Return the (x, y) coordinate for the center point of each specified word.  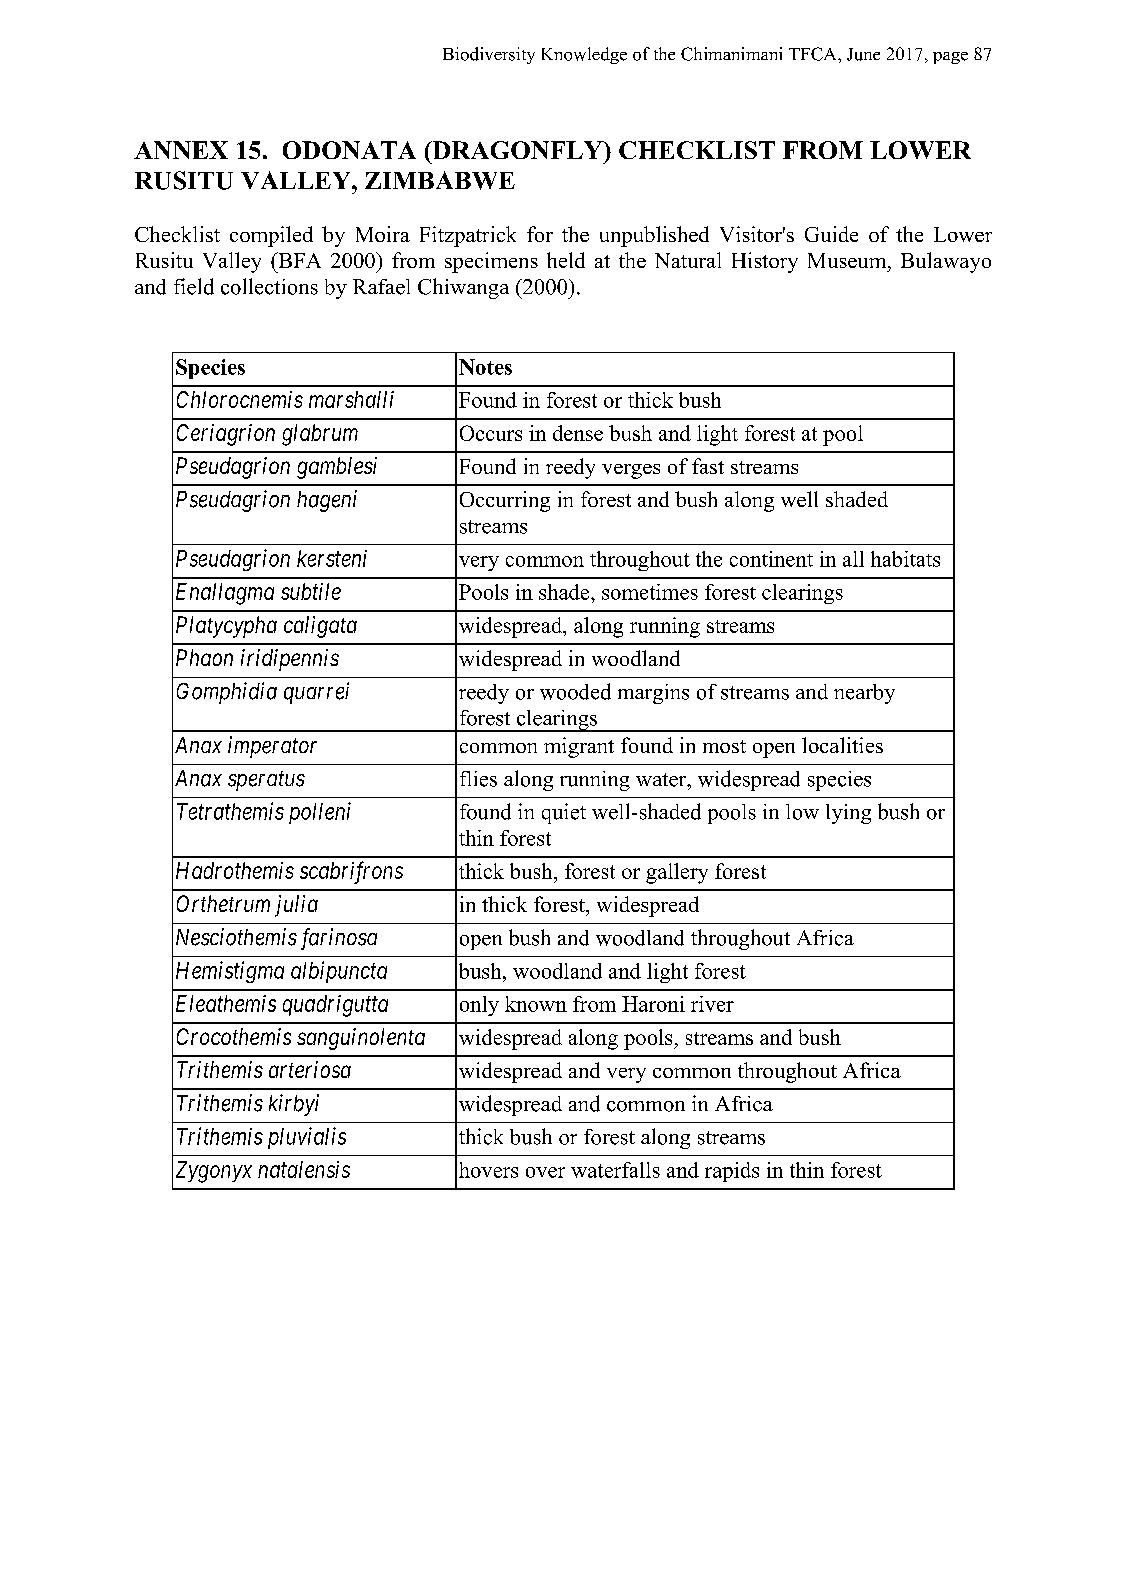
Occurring (505, 501)
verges (631, 471)
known (536, 1004)
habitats (905, 559)
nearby (864, 694)
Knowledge (584, 55)
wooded (575, 691)
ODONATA (349, 150)
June (863, 54)
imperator (272, 747)
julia (296, 906)
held (566, 260)
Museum (848, 260)
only (479, 1006)
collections (269, 286)
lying (848, 814)
